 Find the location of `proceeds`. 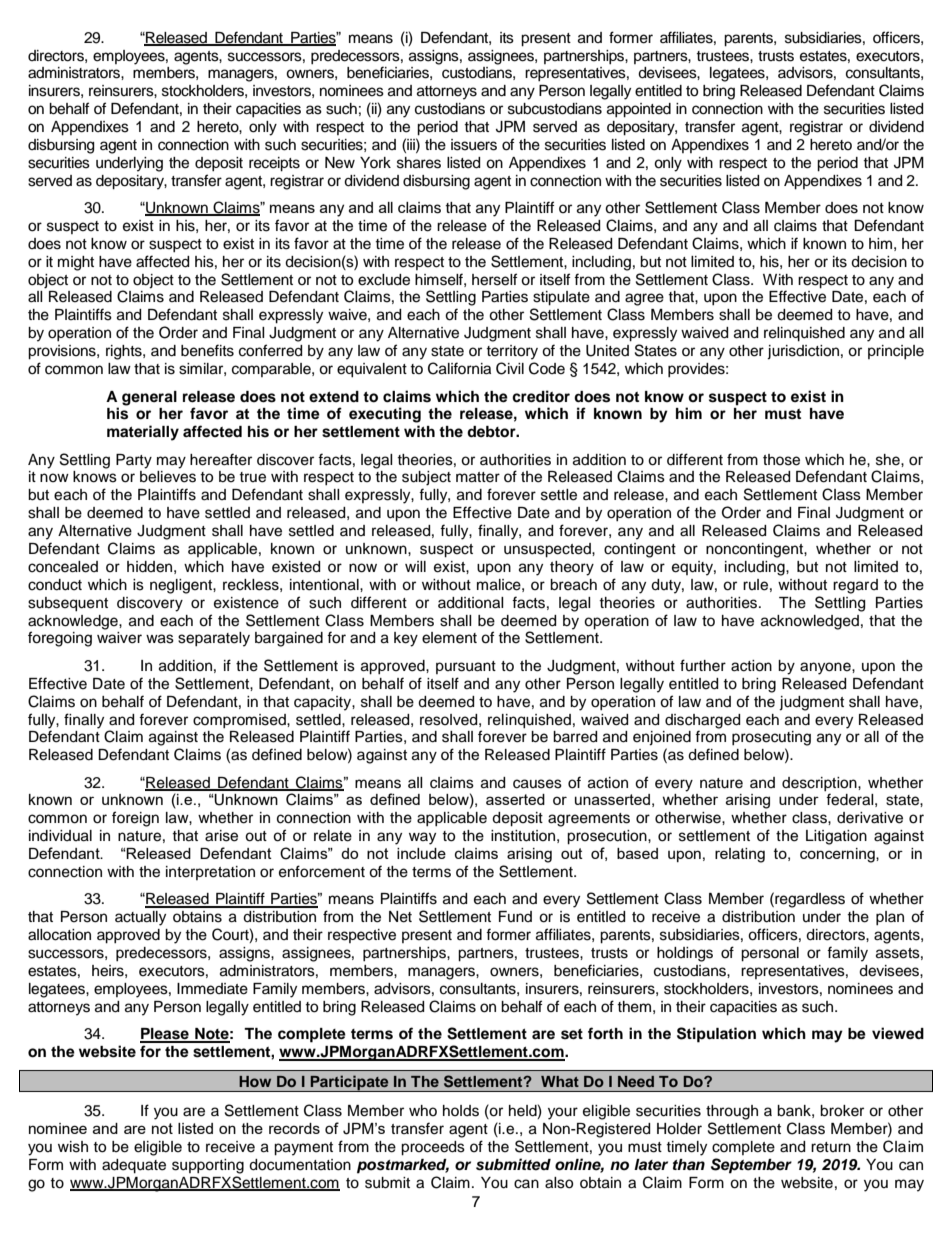

proceeds is located at coordinates (433, 1148).
